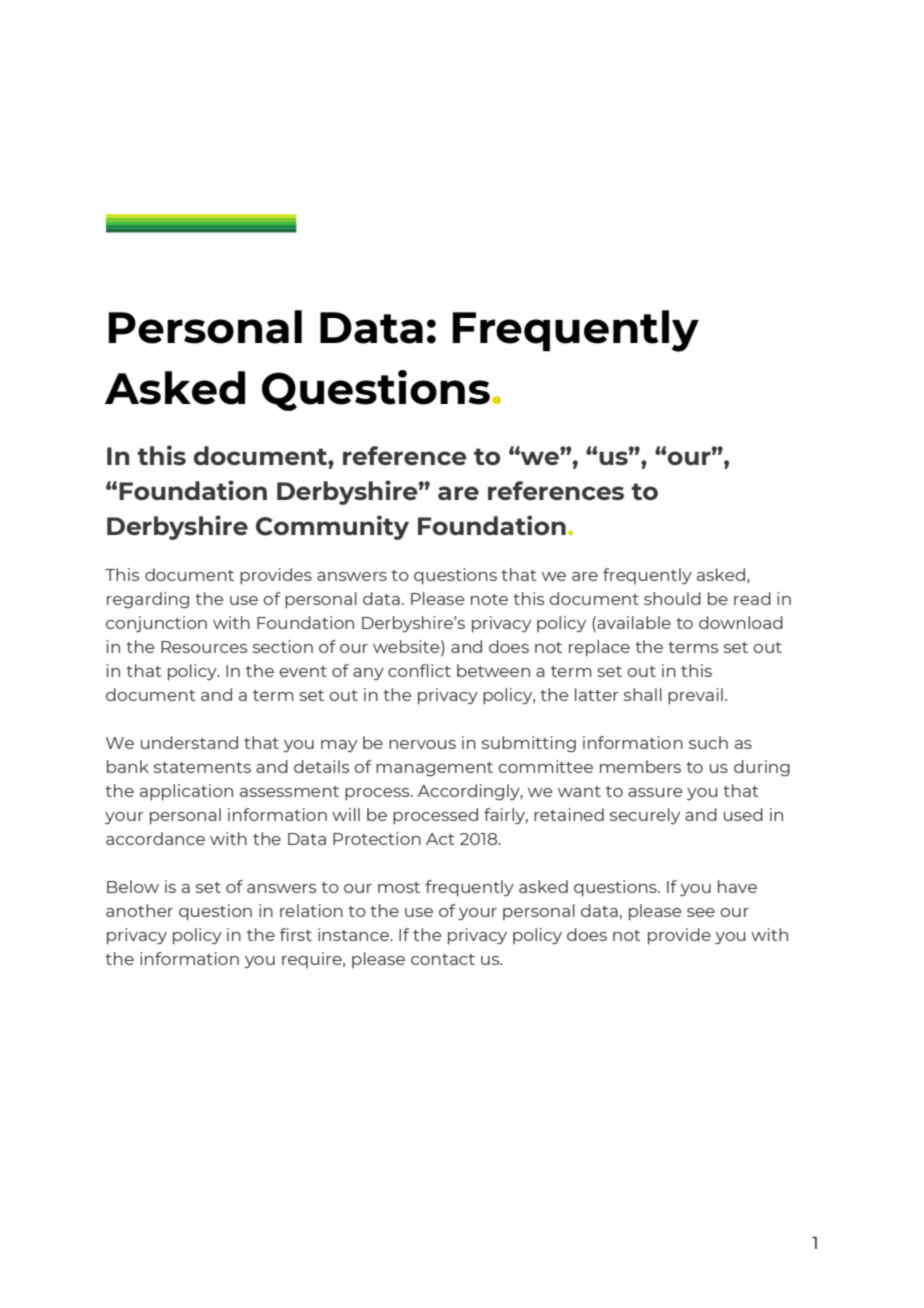 The width and height of the screenshot is (924, 1308). What do you see at coordinates (645, 816) in the screenshot?
I see `securely` at bounding box center [645, 816].
